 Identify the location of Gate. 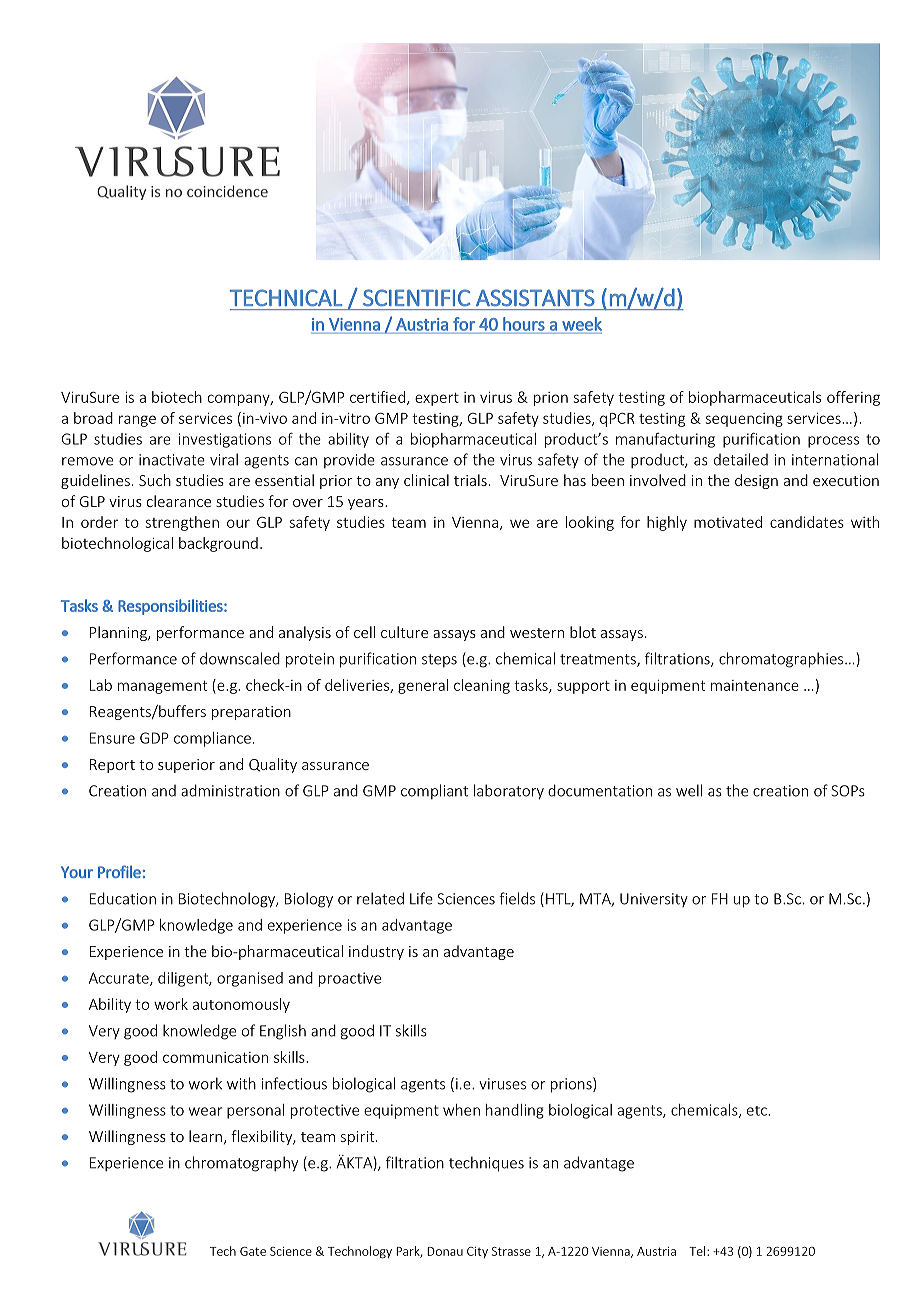
(253, 1251).
